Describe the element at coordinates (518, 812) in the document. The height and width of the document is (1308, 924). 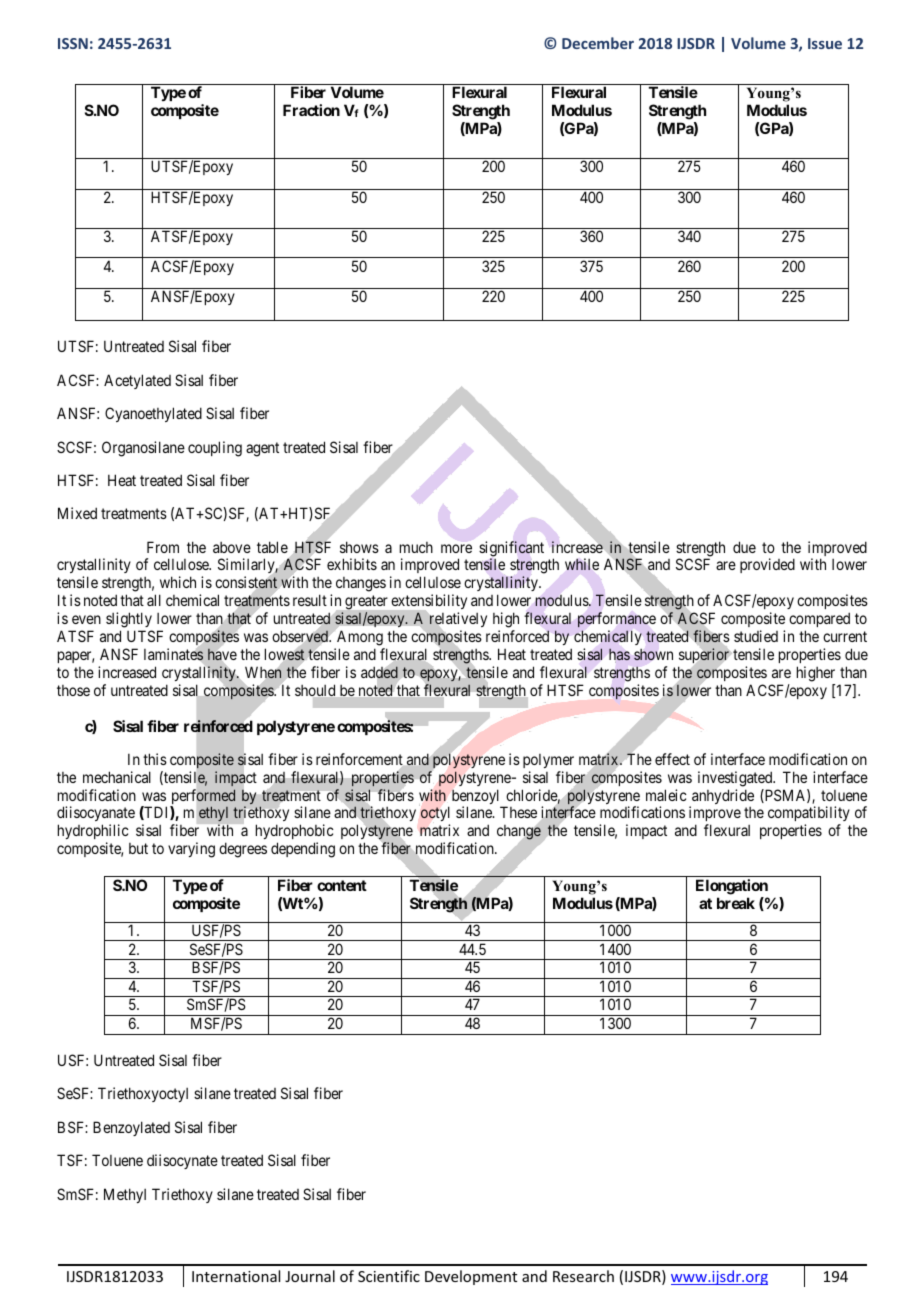
I see `These` at that location.
